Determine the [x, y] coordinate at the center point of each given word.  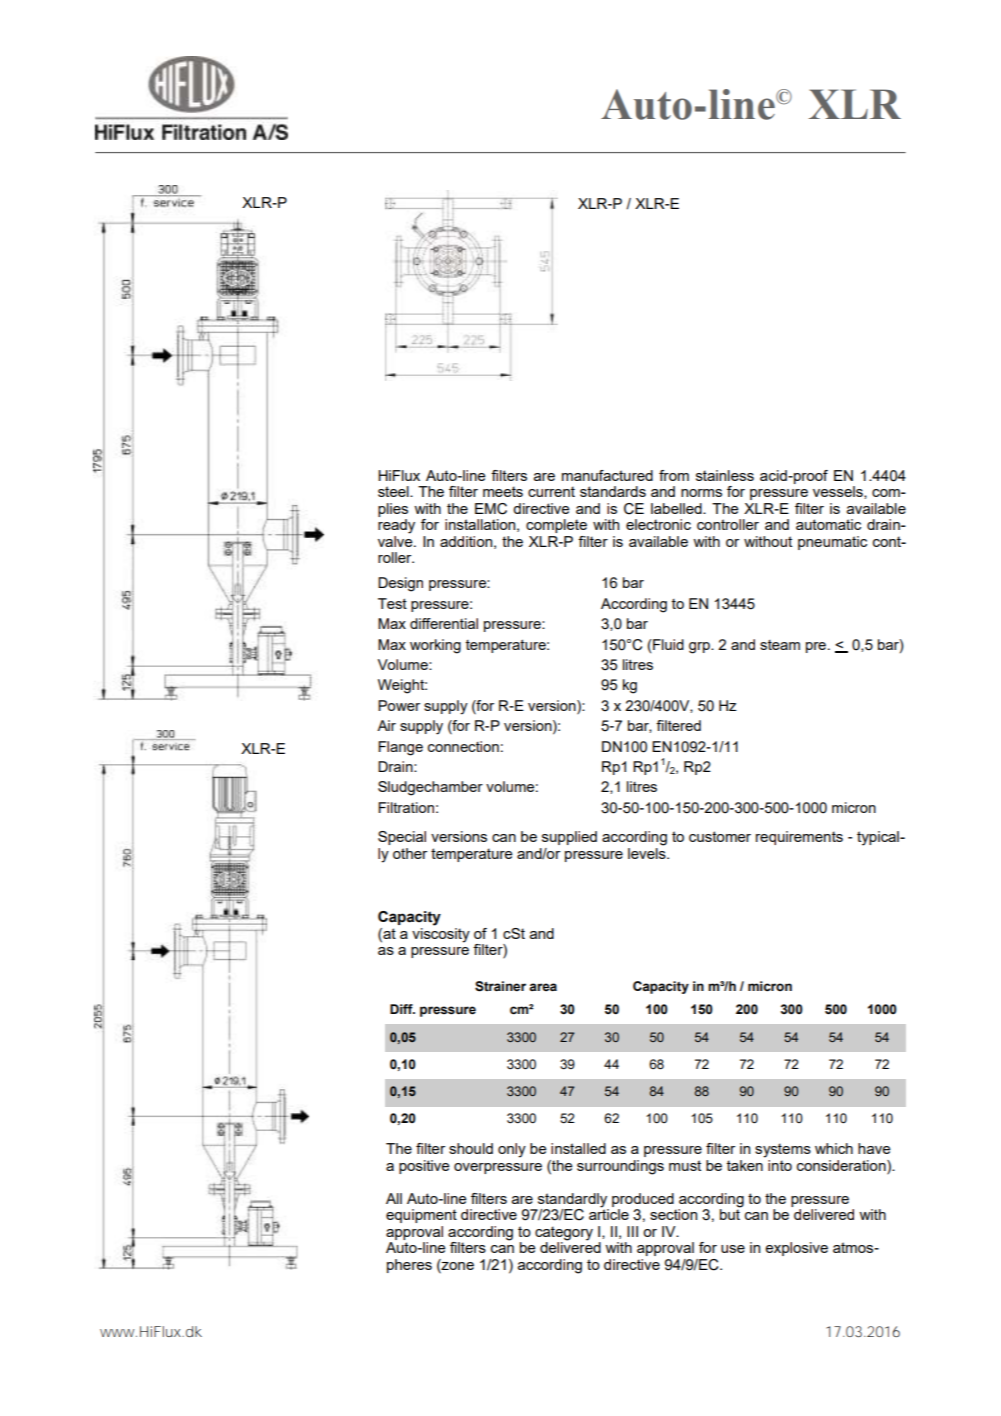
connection [463, 746]
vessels [839, 492]
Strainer [500, 986]
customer [720, 836]
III [632, 1231]
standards [613, 491]
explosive [796, 1249]
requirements [799, 838]
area [543, 987]
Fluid [667, 644]
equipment [421, 1216]
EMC [491, 509]
